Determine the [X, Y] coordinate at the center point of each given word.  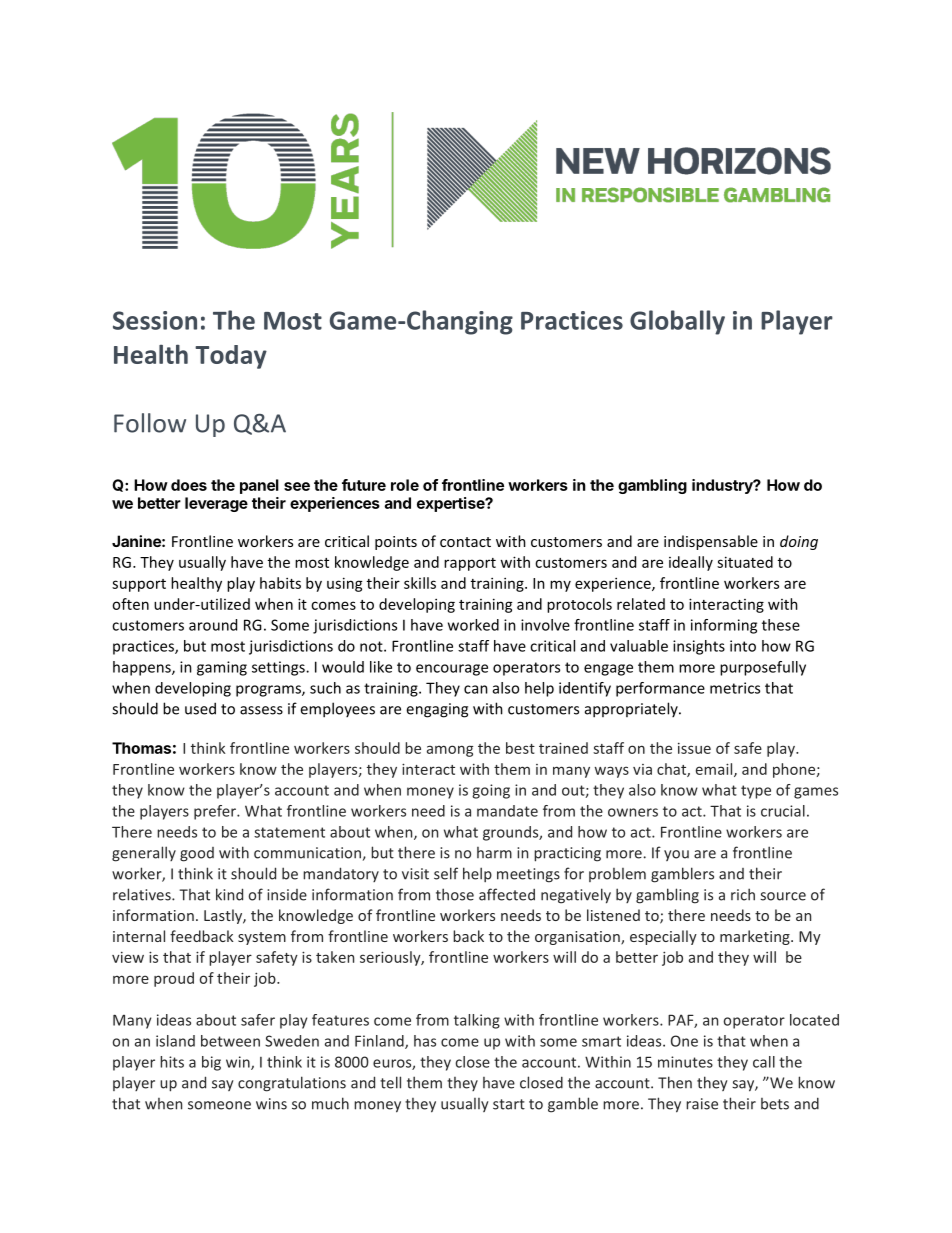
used [200, 708]
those [455, 894]
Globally [677, 322]
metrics [735, 688]
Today [231, 357]
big [211, 1063]
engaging [437, 710]
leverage [216, 504]
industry [723, 486]
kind [229, 894]
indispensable [711, 542]
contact [465, 542]
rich [743, 894]
